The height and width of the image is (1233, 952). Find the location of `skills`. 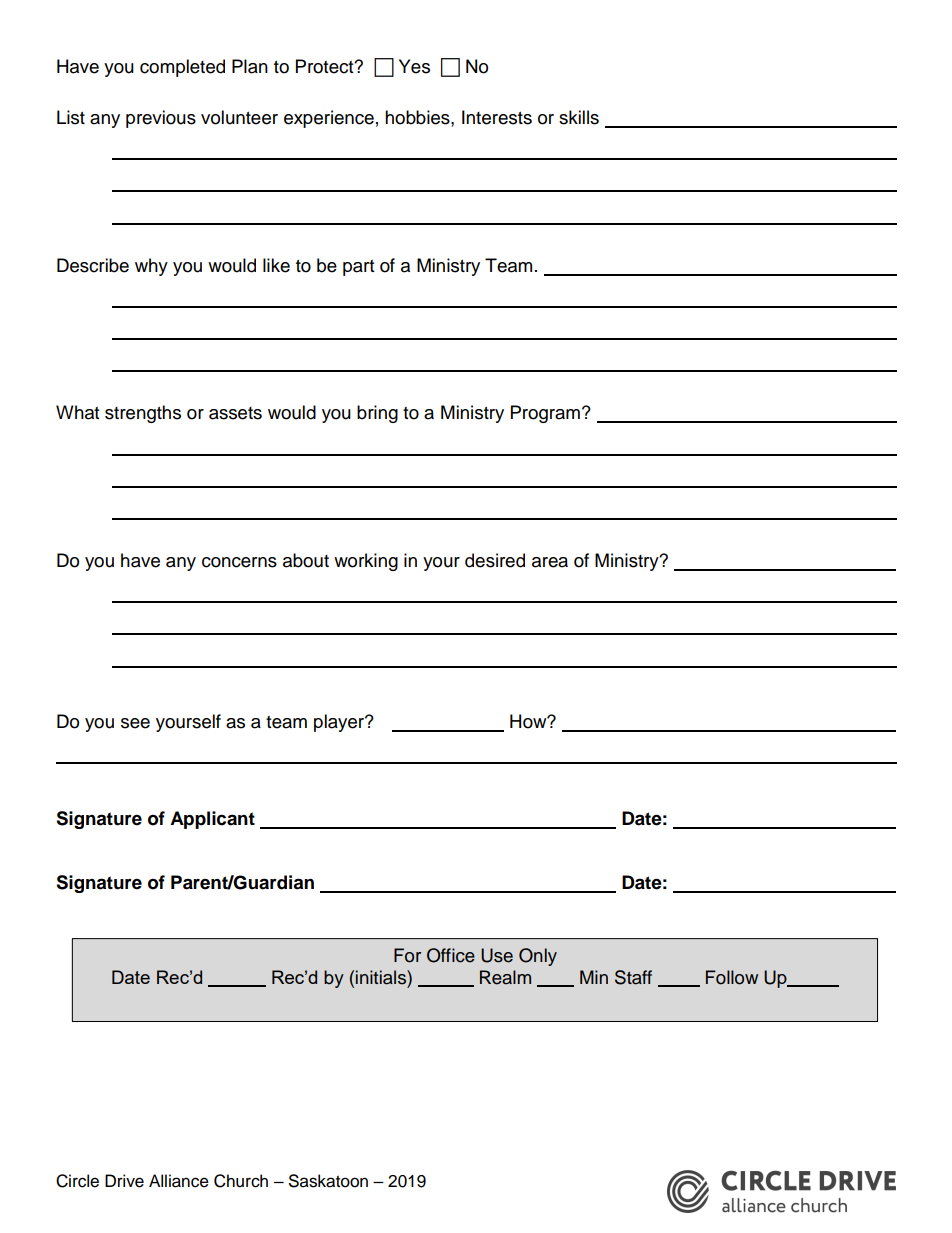

skills is located at coordinates (579, 117).
